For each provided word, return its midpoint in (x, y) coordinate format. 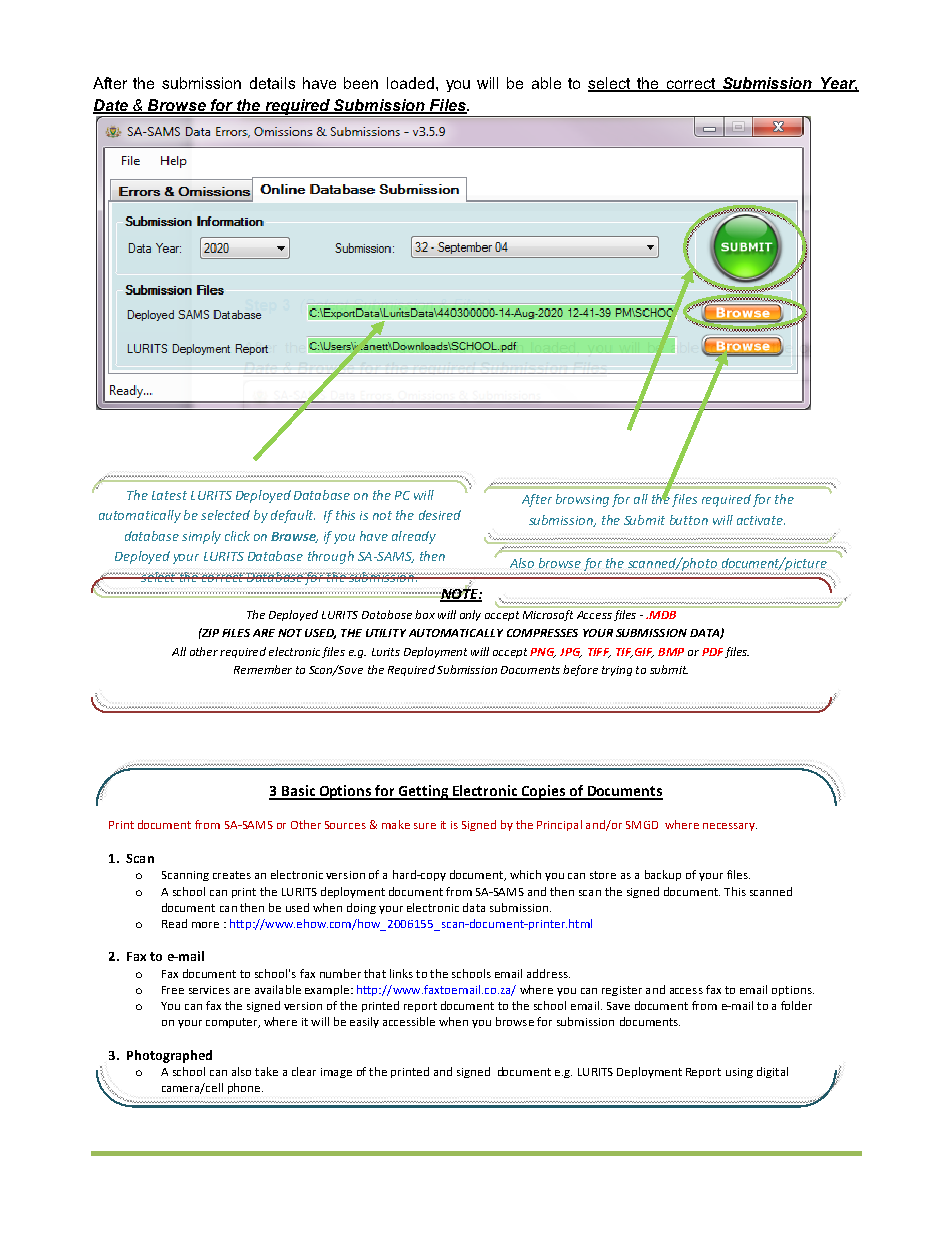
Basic (298, 792)
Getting (423, 792)
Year (838, 84)
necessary (730, 827)
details (272, 83)
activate (761, 520)
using (739, 1073)
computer (233, 1023)
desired (440, 515)
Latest (169, 495)
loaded (410, 83)
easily (364, 1022)
